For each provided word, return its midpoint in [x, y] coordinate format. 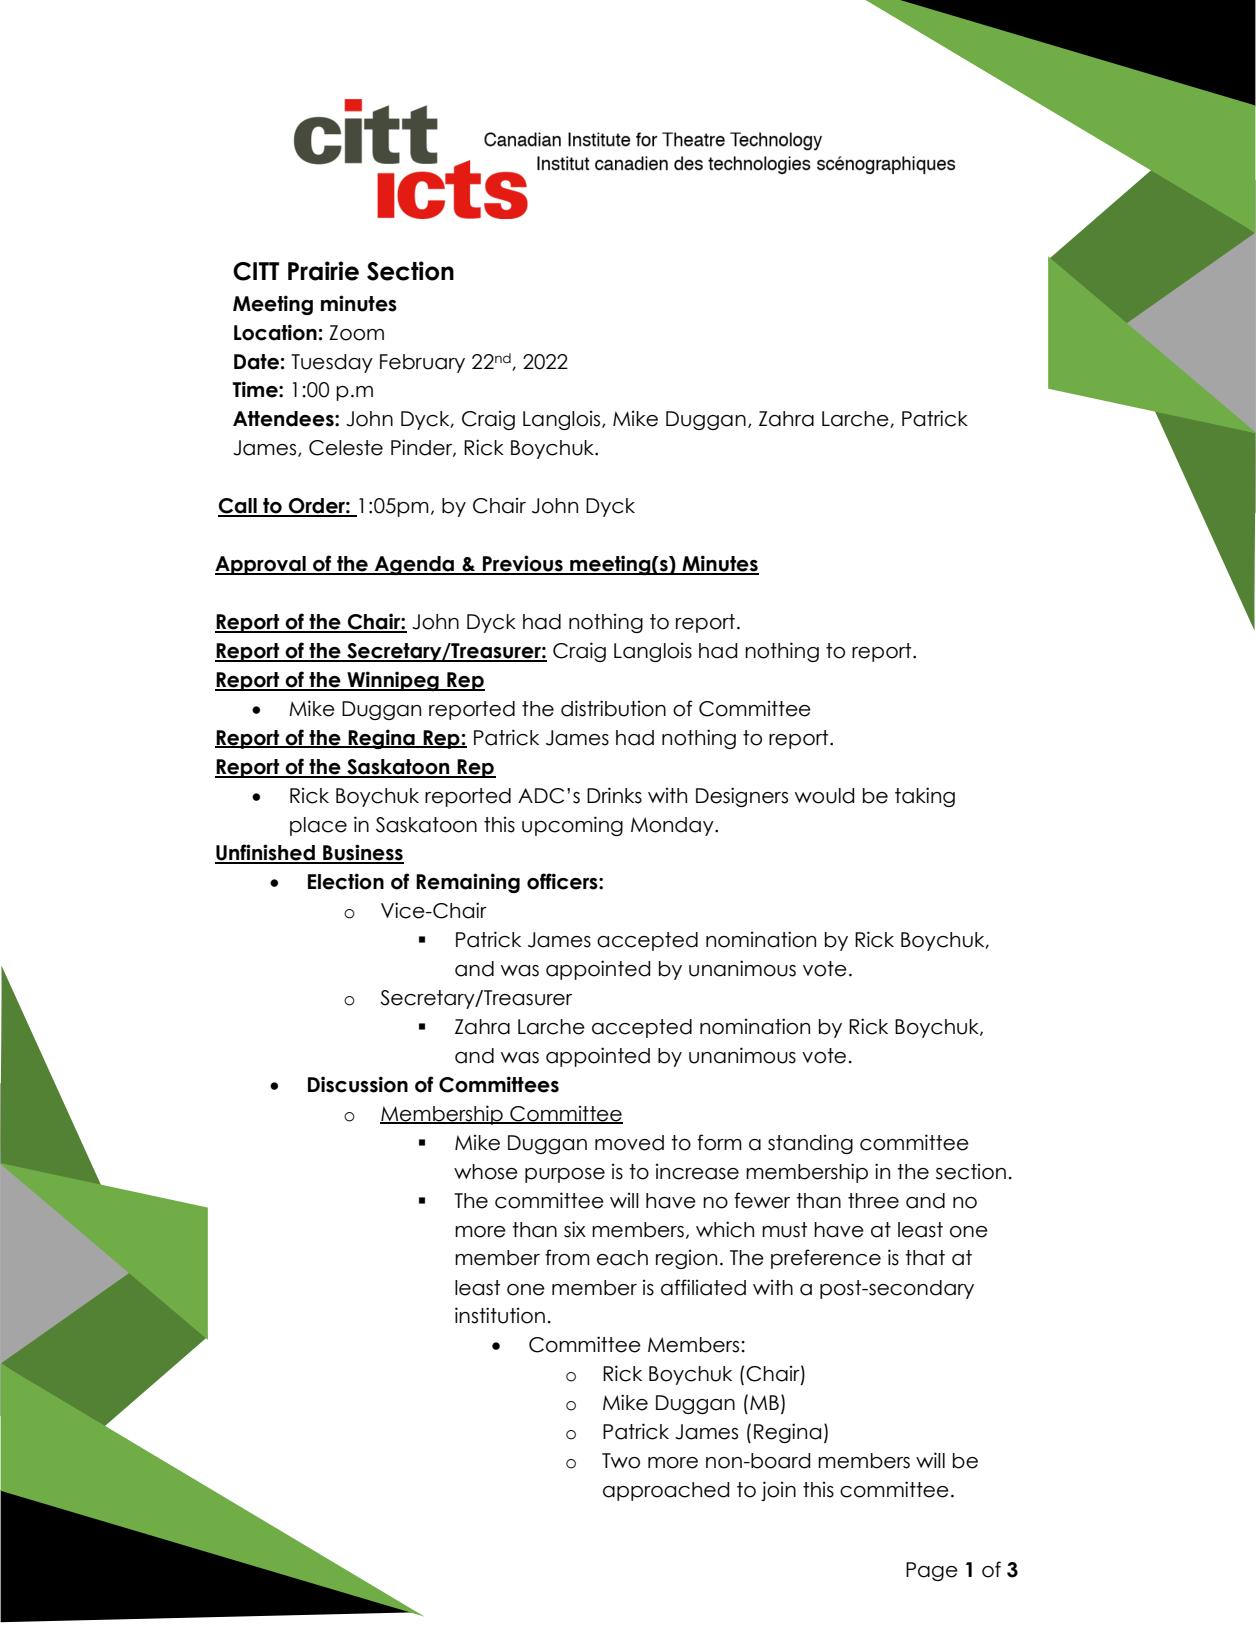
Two [621, 1461]
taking [925, 797]
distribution [613, 708]
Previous [523, 564]
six [575, 1229]
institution [500, 1315]
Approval [261, 565]
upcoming [572, 826]
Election [346, 881]
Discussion [358, 1084]
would [824, 796]
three [873, 1201]
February [422, 363]
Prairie [323, 271]
